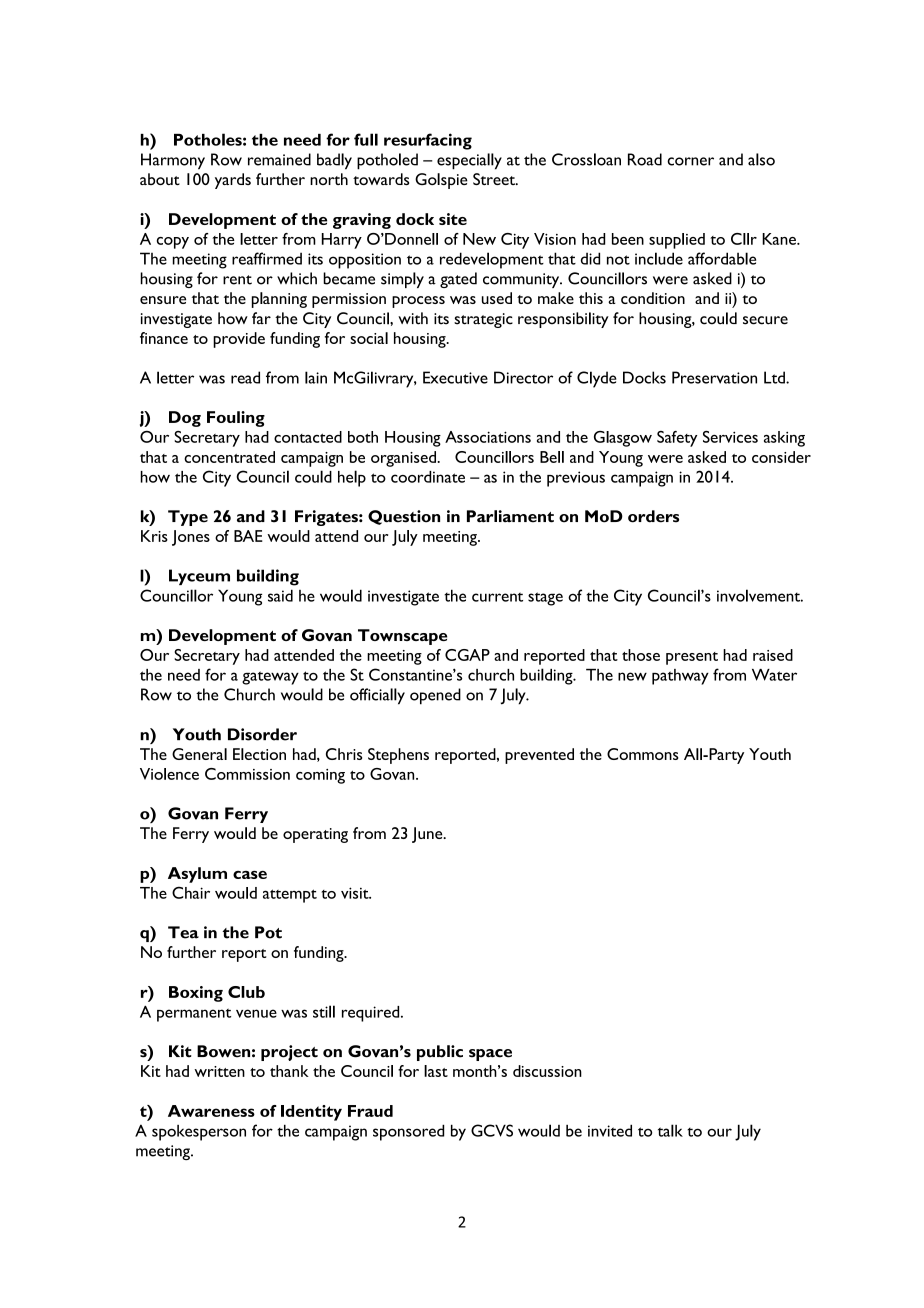  What do you see at coordinates (469, 161) in the screenshot?
I see `especially` at bounding box center [469, 161].
